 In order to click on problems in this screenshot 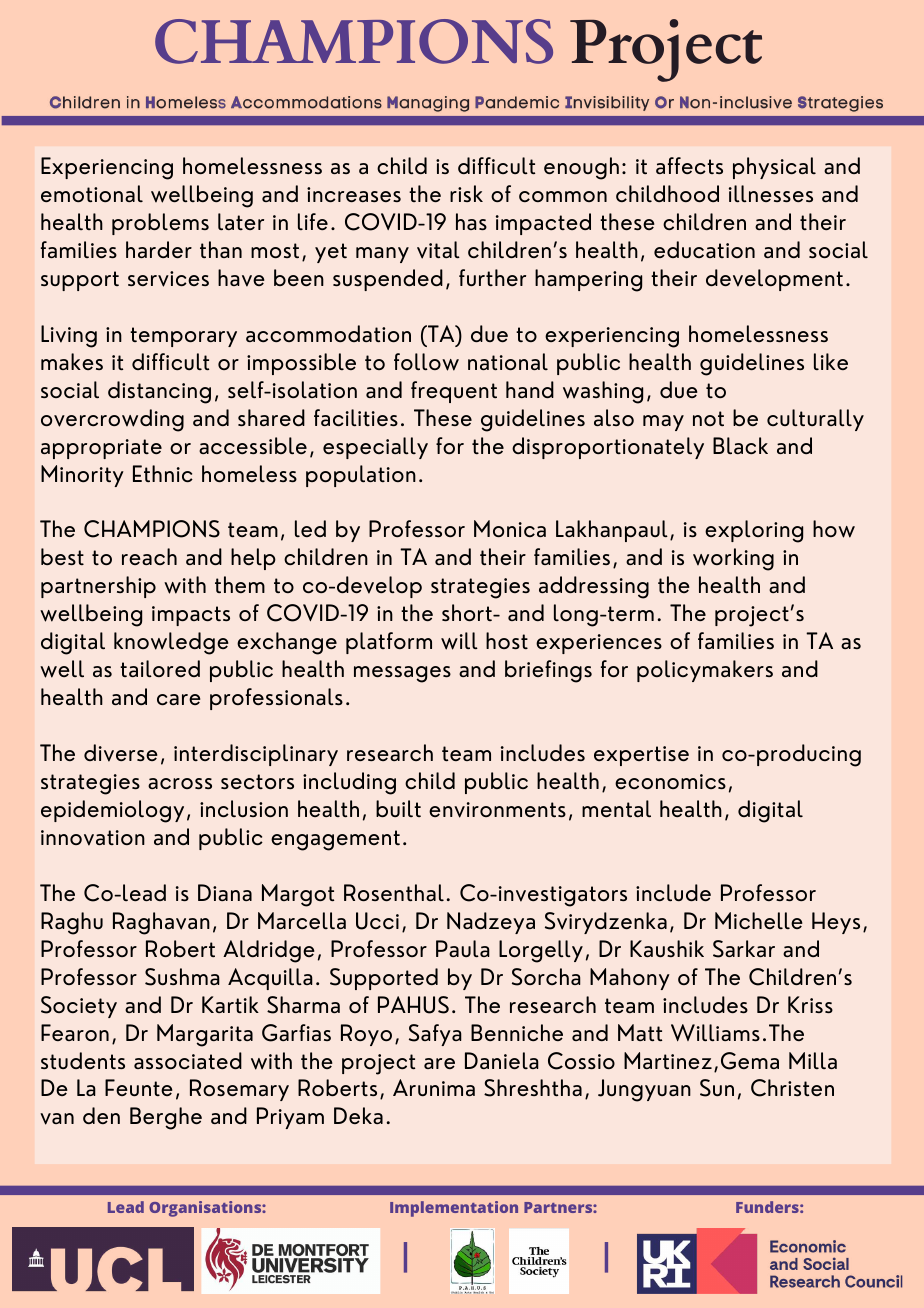, I will do `click(160, 224)`.
